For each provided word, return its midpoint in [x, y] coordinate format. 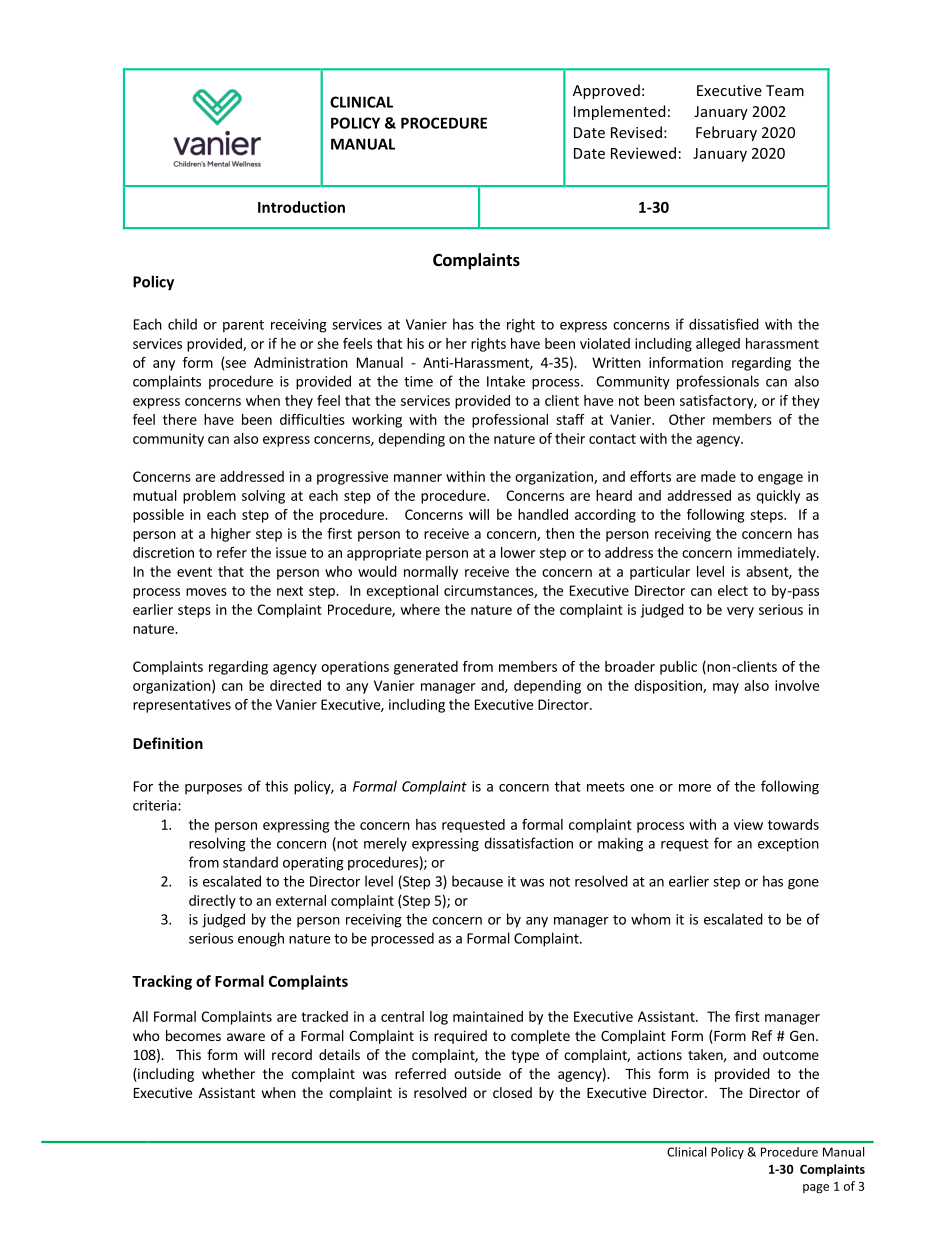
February [726, 133]
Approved [606, 91]
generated [426, 668]
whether [228, 1073]
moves [206, 592]
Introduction [301, 207]
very [740, 612]
